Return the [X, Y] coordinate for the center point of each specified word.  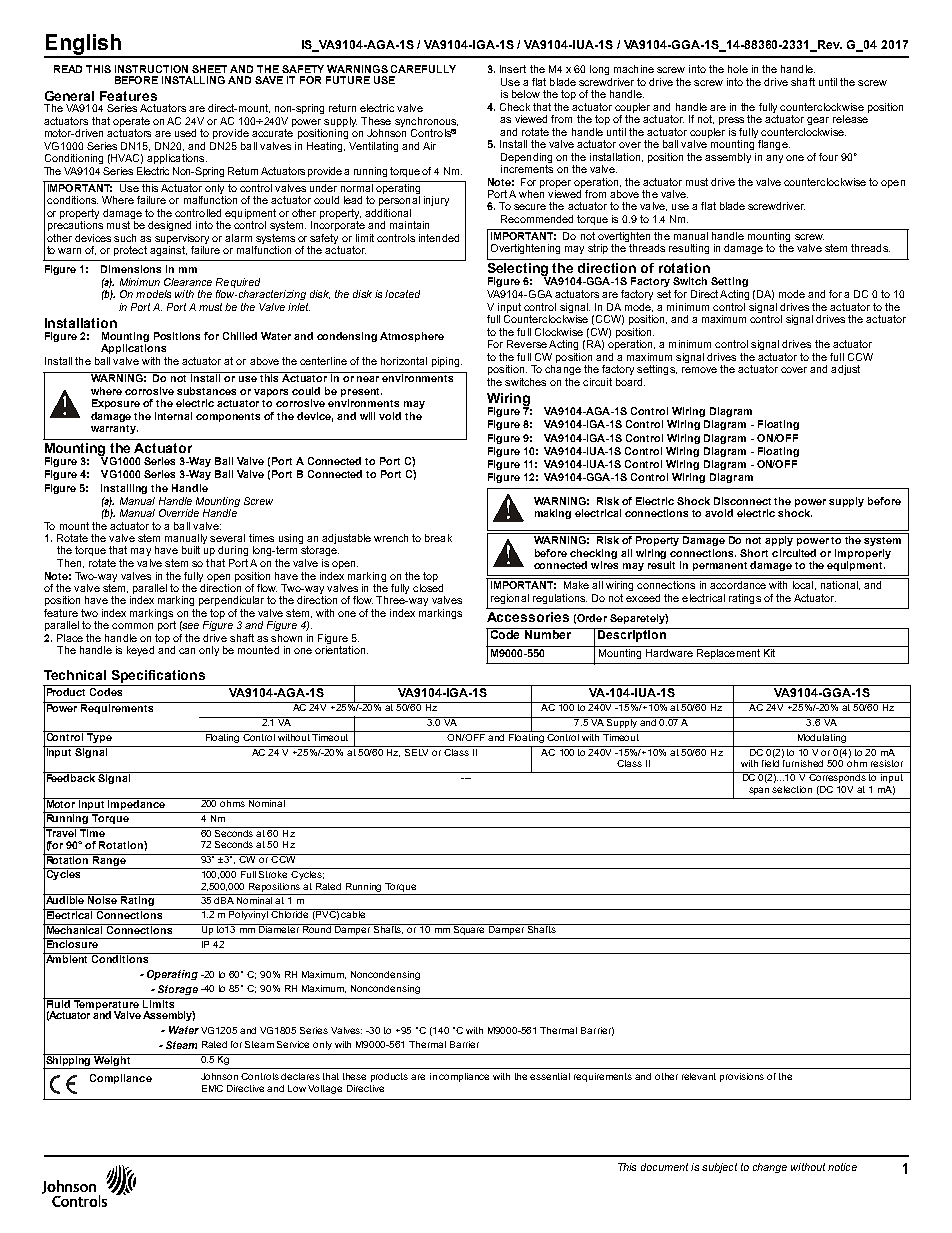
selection [792, 789]
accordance [738, 585]
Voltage [325, 1089]
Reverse [527, 344]
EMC [212, 1088]
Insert [513, 69]
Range [109, 860]
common [132, 626]
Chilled [240, 336]
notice [842, 1167]
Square [469, 929]
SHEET [209, 69]
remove [699, 370]
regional [510, 599]
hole [738, 69]
